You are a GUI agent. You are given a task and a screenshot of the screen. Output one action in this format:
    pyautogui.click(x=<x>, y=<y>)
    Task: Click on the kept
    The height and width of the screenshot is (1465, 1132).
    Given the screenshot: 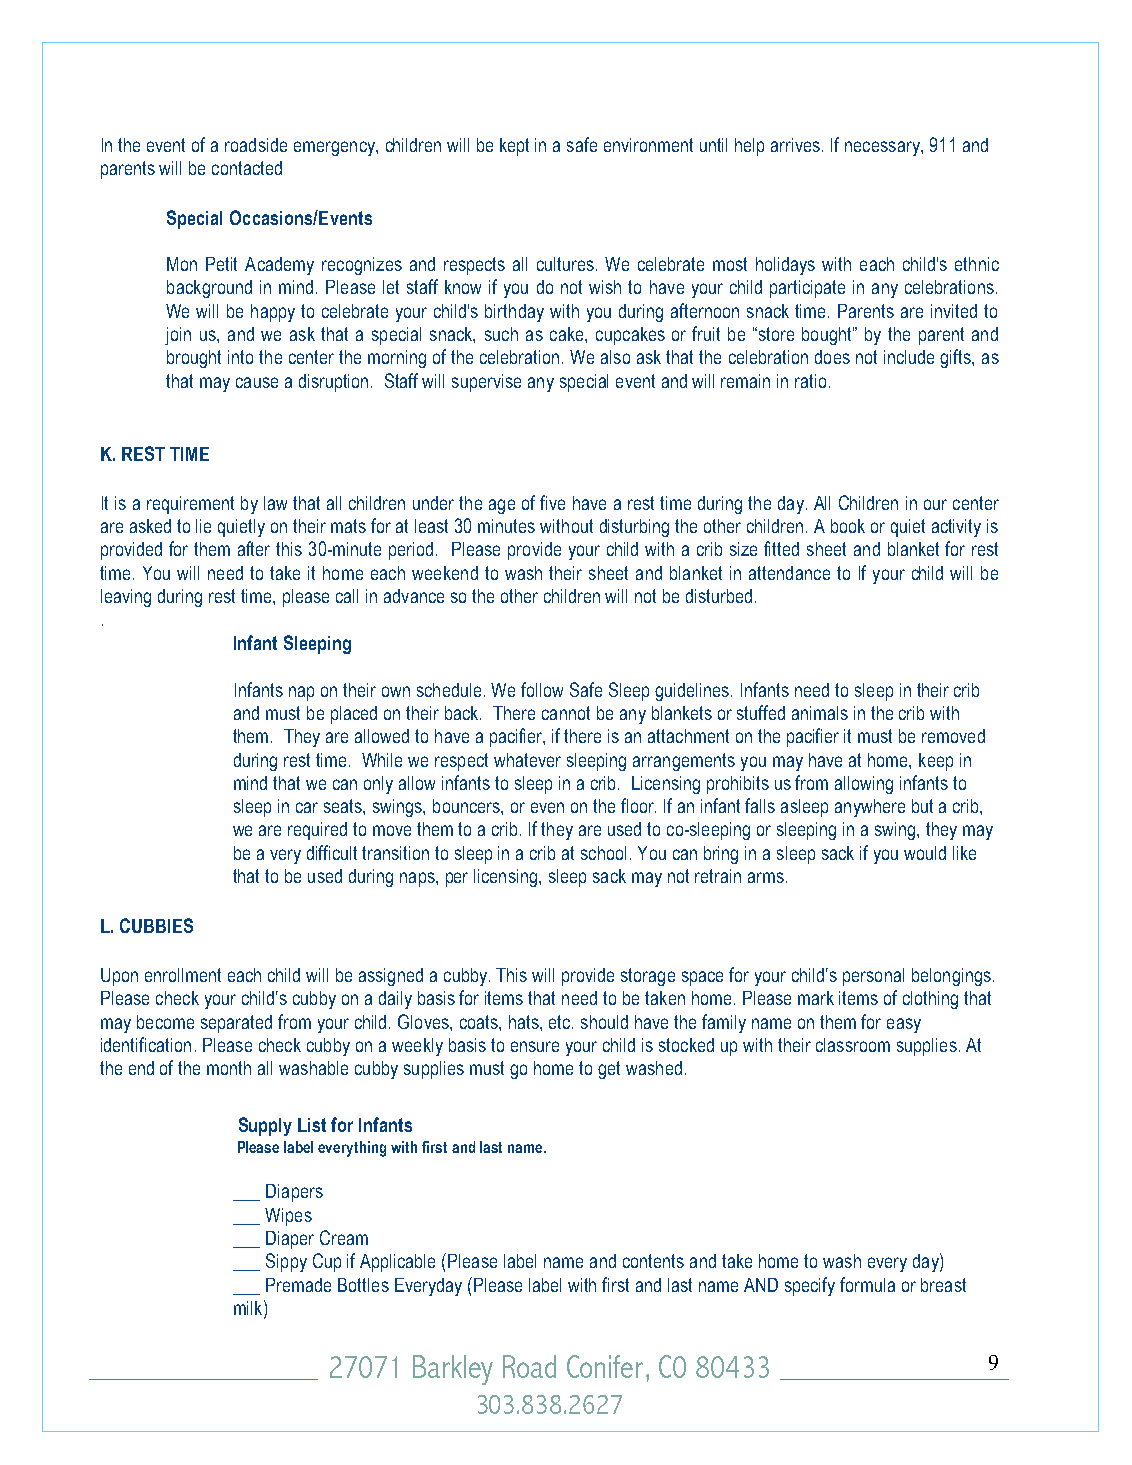 What is the action you would take?
    pyautogui.click(x=514, y=147)
